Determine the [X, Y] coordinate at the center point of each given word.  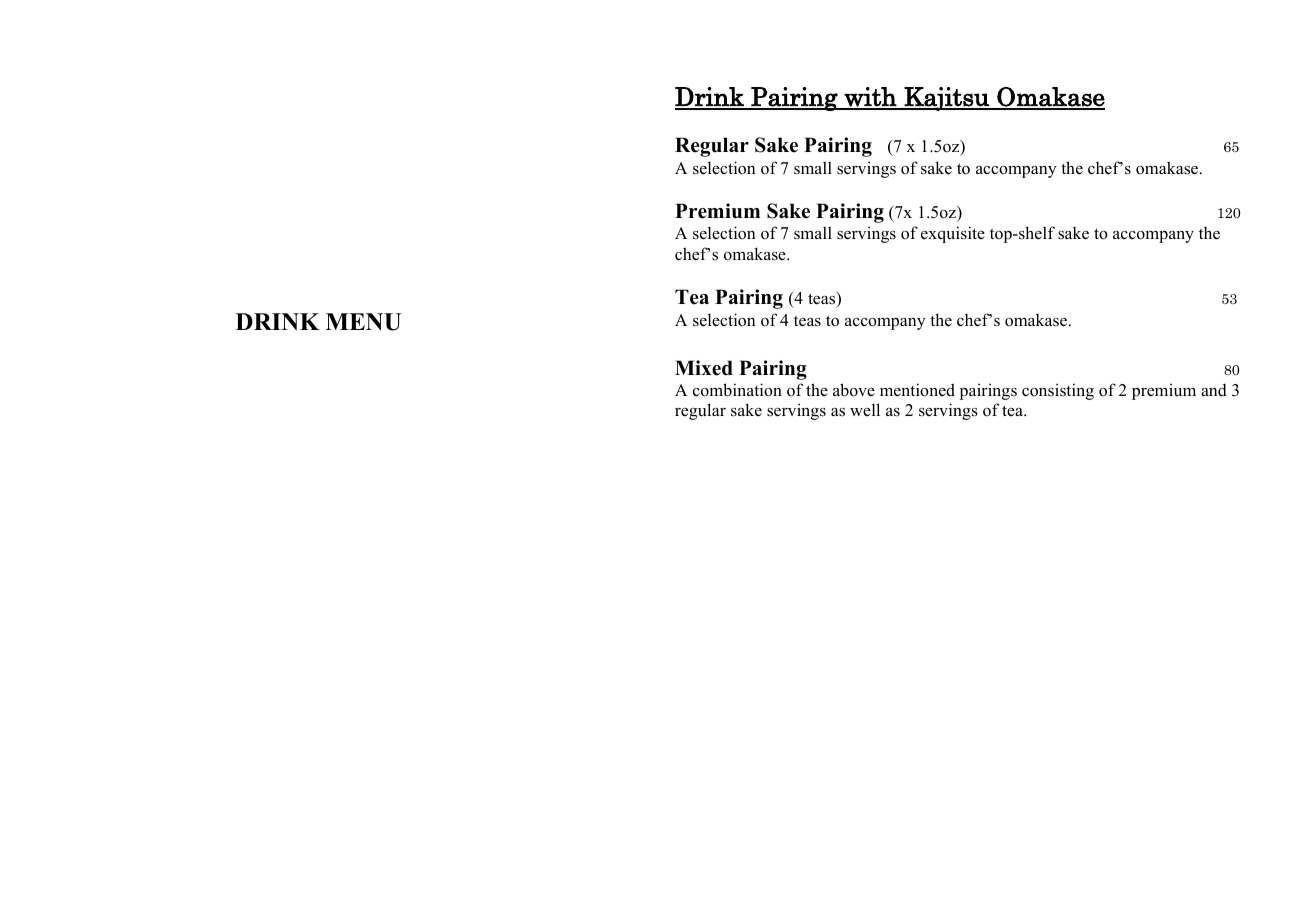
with [871, 98]
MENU [364, 322]
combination [737, 390]
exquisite [953, 234]
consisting [1058, 391]
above [854, 390]
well [865, 409]
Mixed [704, 368]
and [1214, 390]
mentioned [917, 390]
